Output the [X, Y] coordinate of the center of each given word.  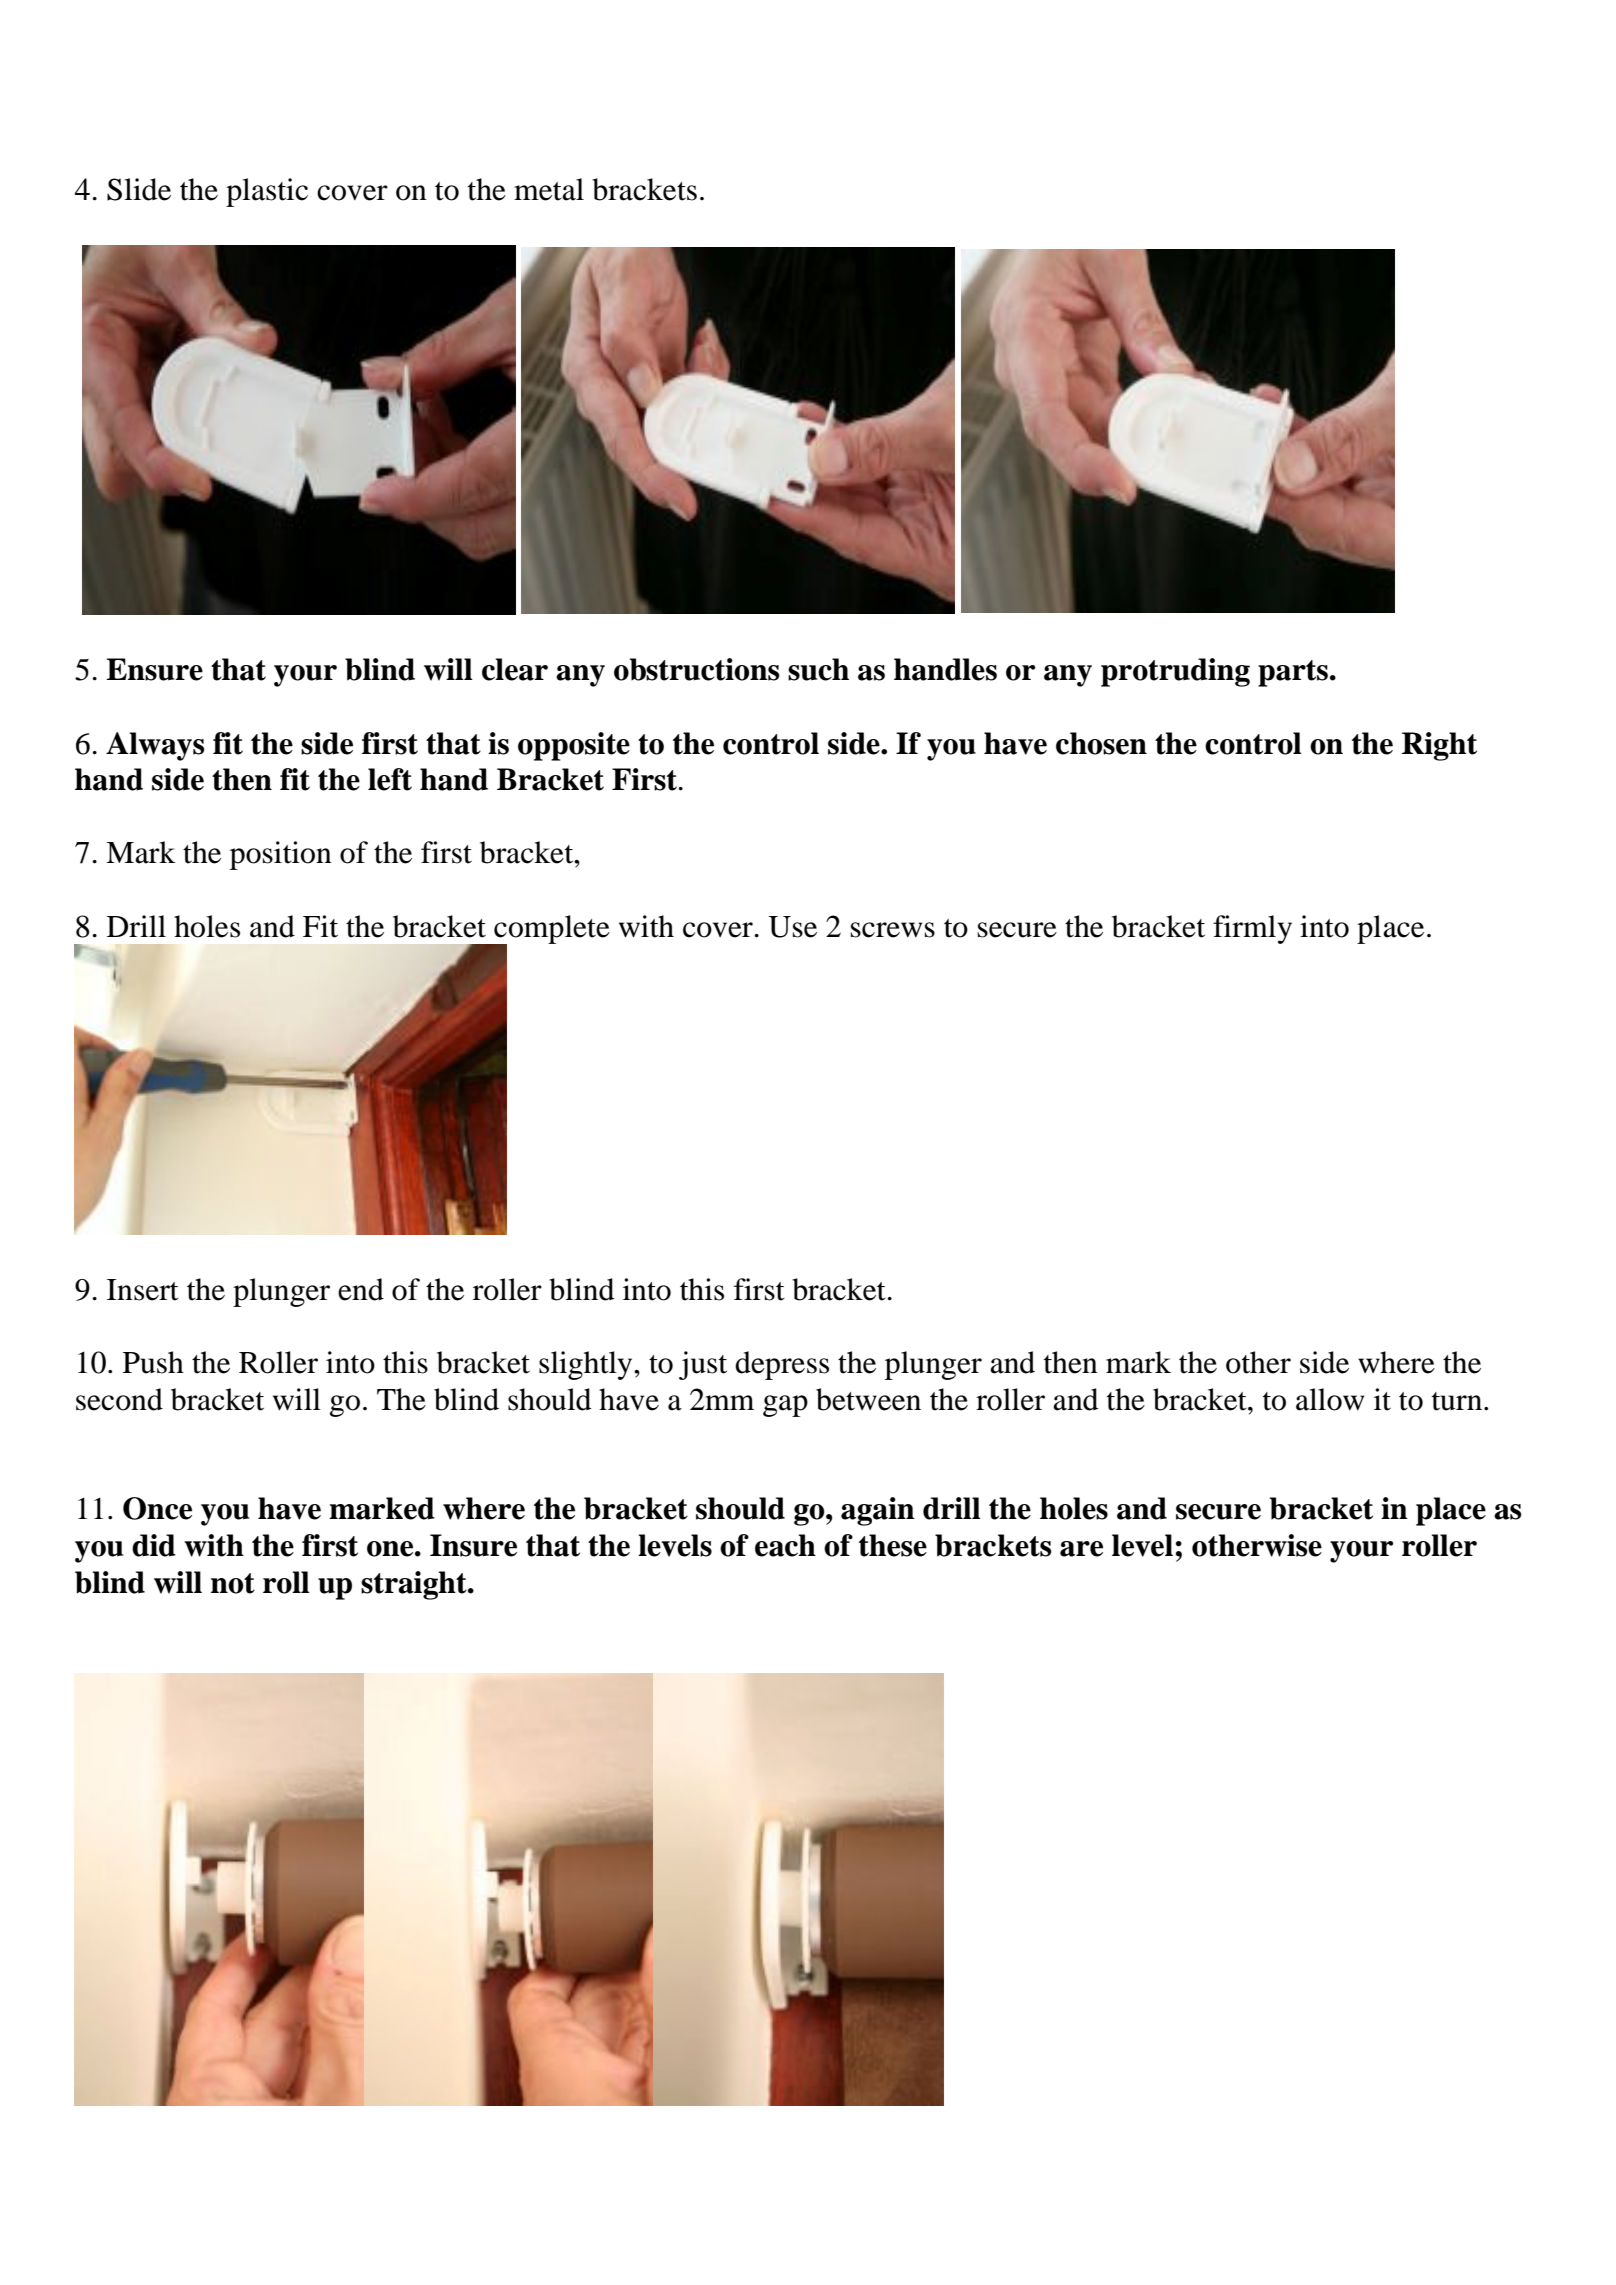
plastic [267, 192]
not [233, 1583]
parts [1293, 673]
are [1081, 1549]
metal [549, 189]
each [785, 1545]
